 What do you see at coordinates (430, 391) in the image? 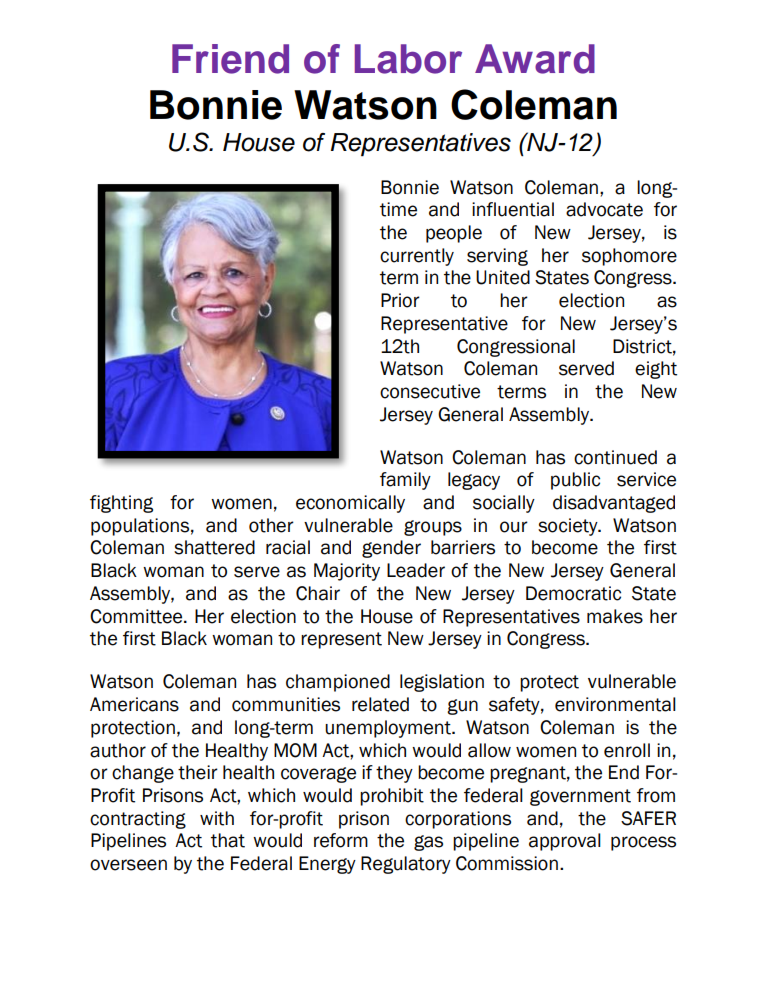
I see `consecutive` at bounding box center [430, 391].
